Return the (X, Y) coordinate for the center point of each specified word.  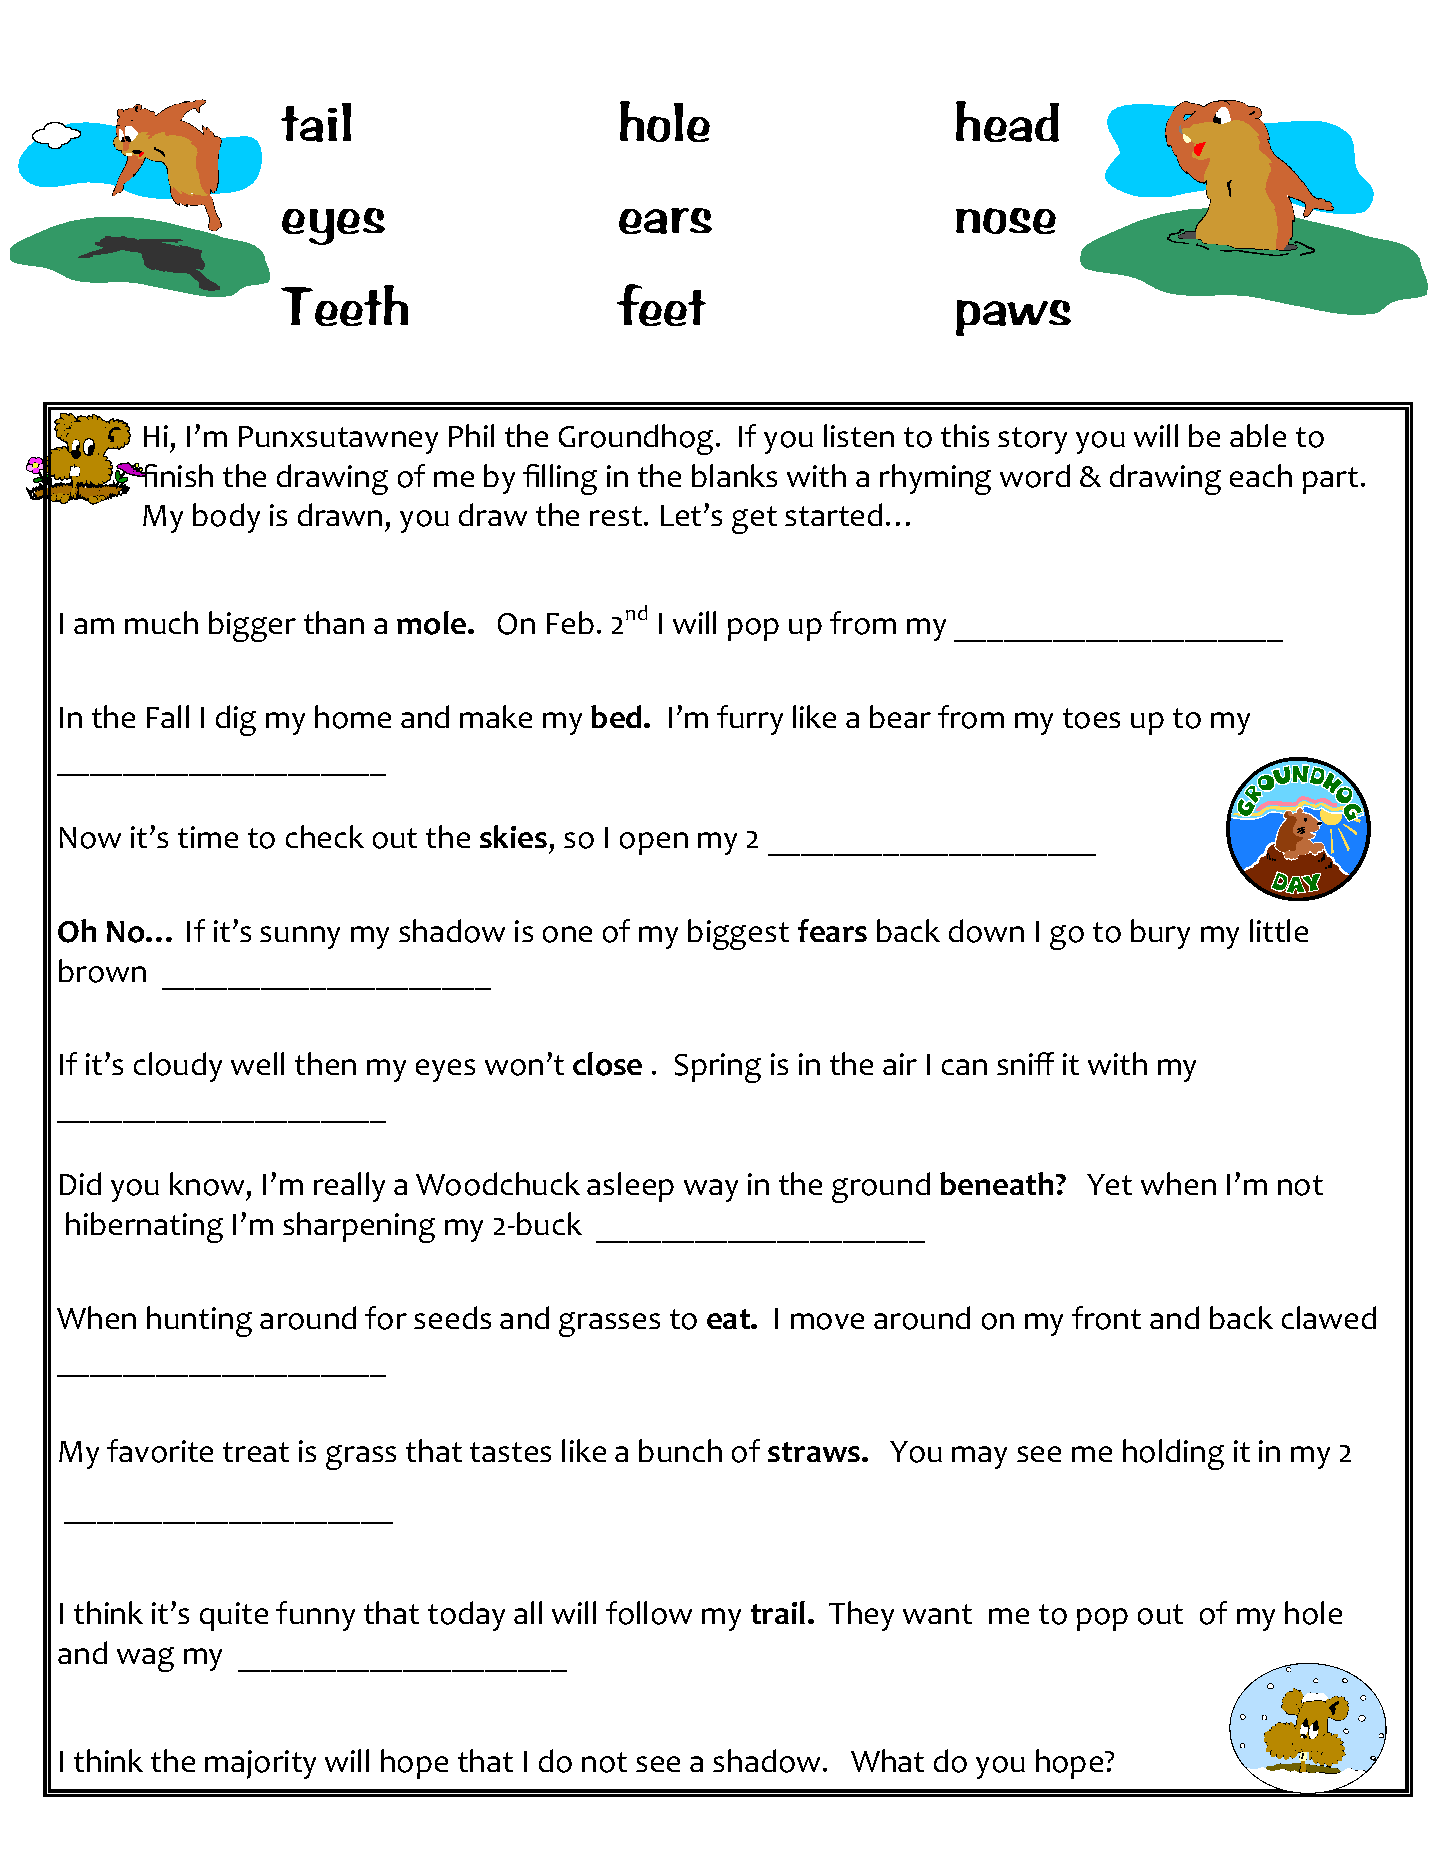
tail (316, 122)
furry (750, 720)
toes (1091, 718)
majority (260, 1764)
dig (236, 720)
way (711, 1190)
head (1007, 121)
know (207, 1184)
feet (661, 305)
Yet (1109, 1184)
